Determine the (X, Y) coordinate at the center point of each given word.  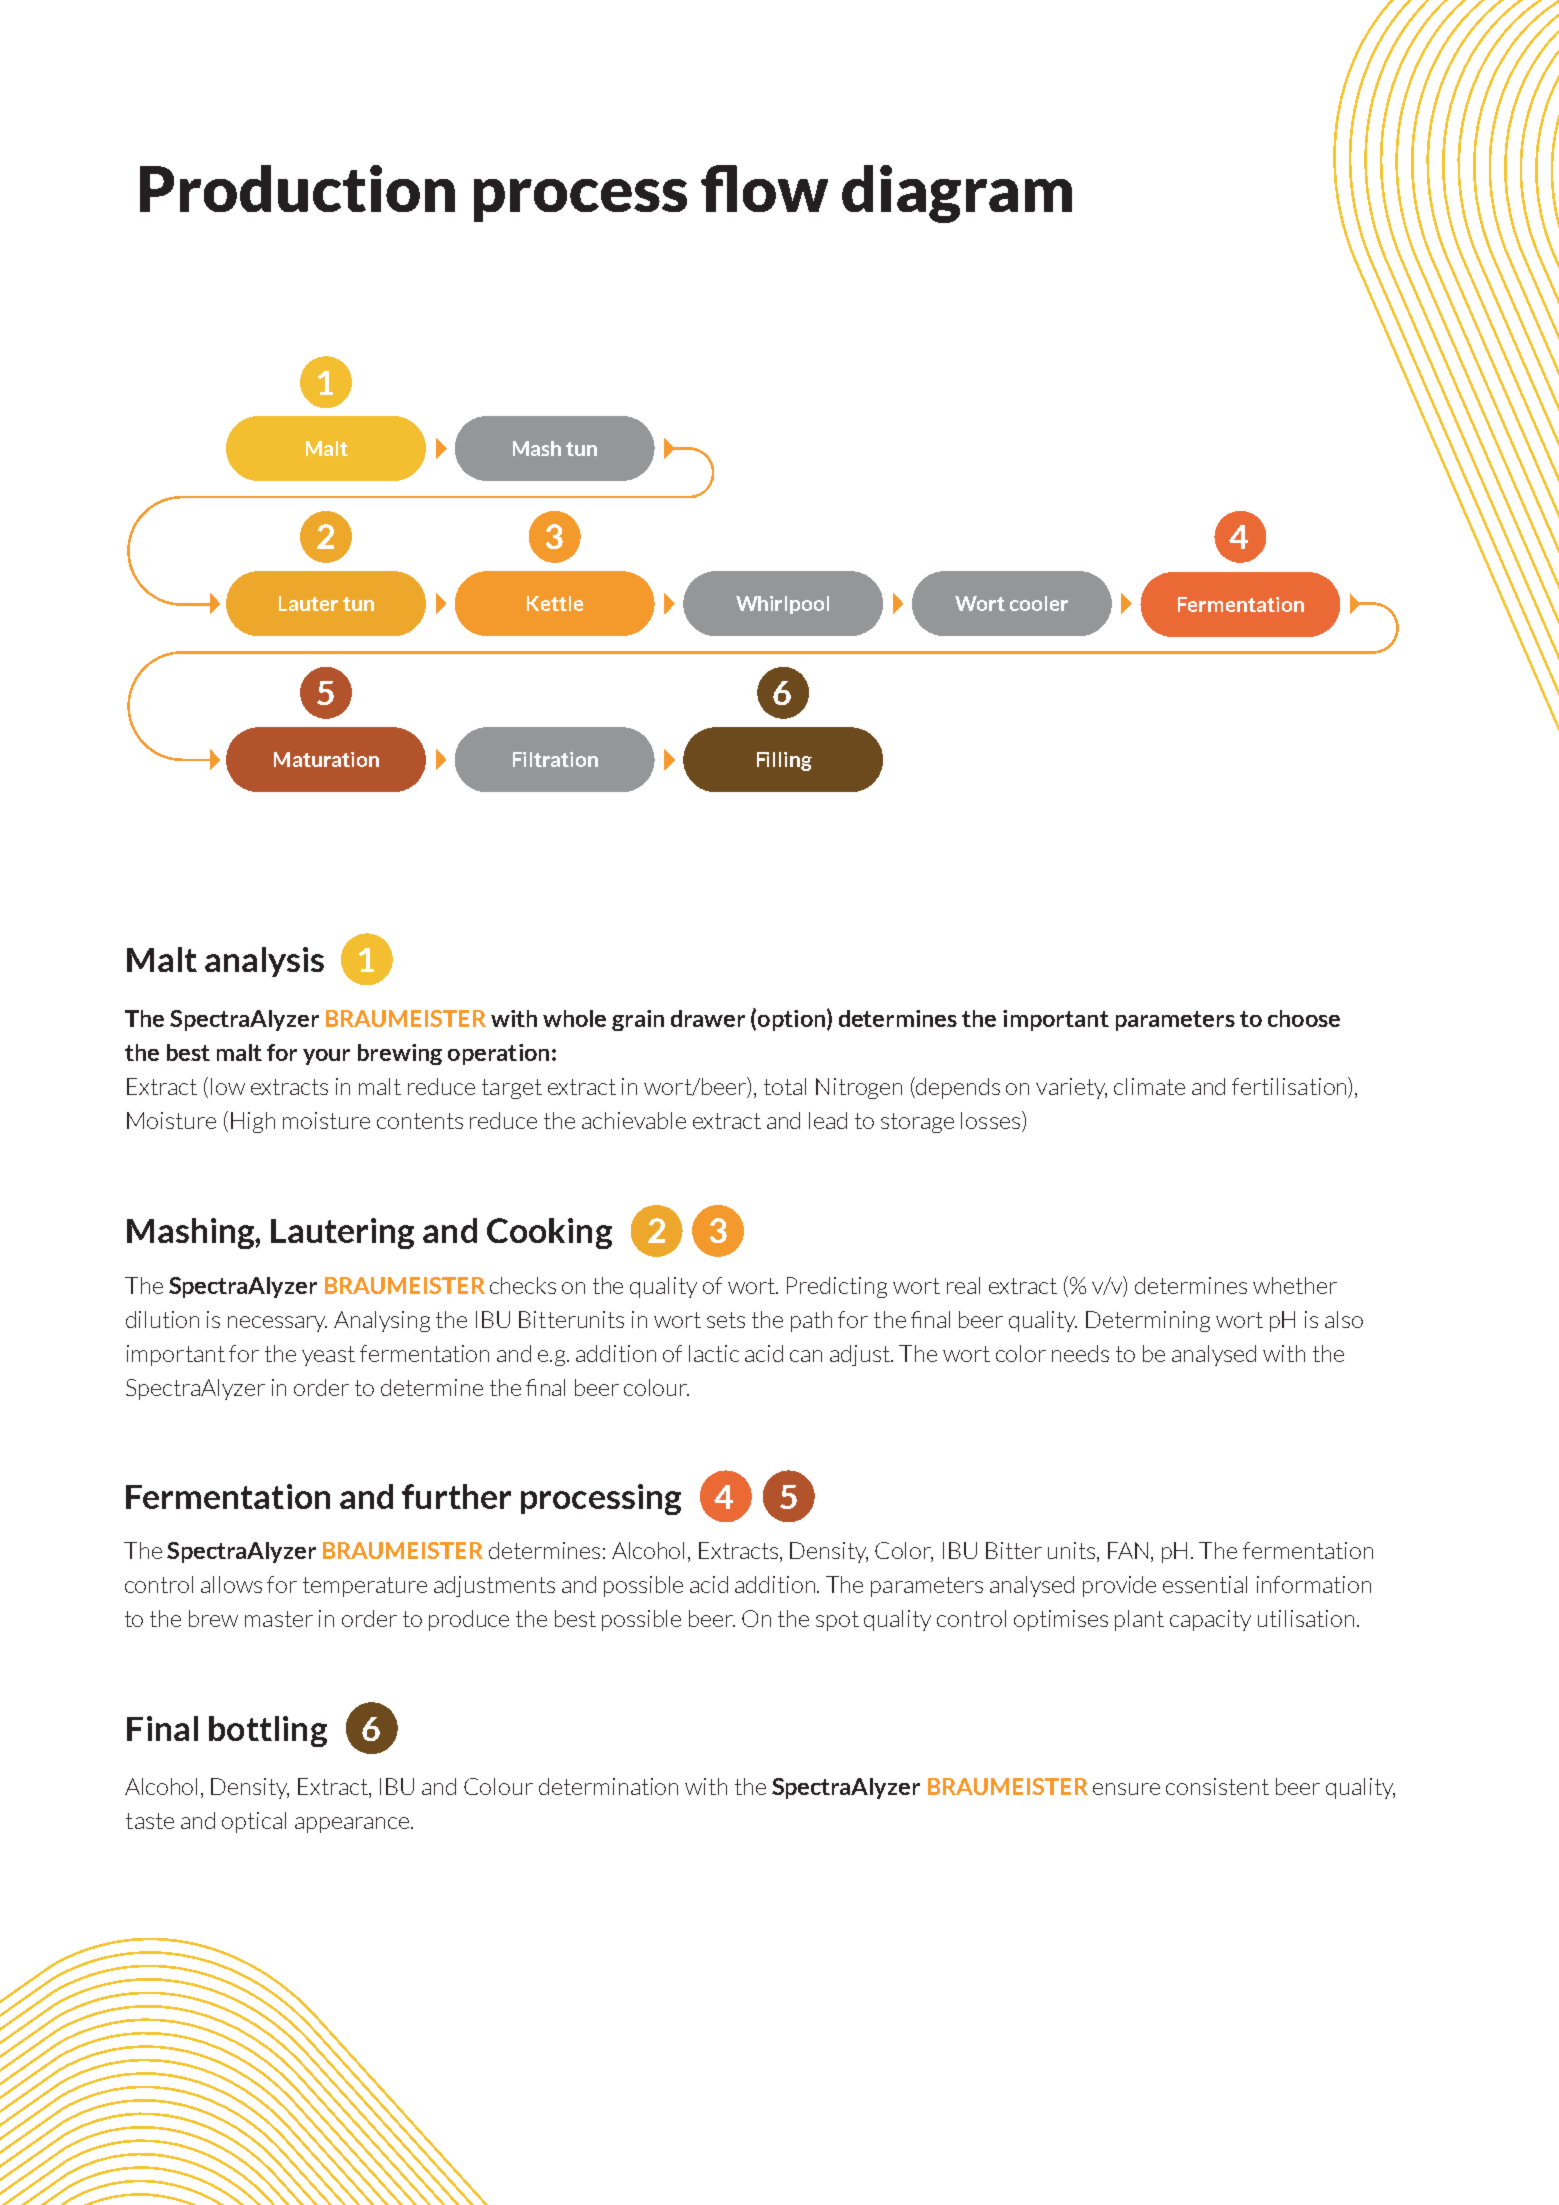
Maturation (326, 759)
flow (764, 188)
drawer (708, 1018)
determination (608, 1786)
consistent (1217, 1786)
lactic (714, 1353)
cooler (1039, 603)
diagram (957, 194)
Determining (1148, 1321)
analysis (264, 962)
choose (1304, 1018)
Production (297, 188)
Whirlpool (782, 605)
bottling (268, 1731)
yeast (328, 1356)
